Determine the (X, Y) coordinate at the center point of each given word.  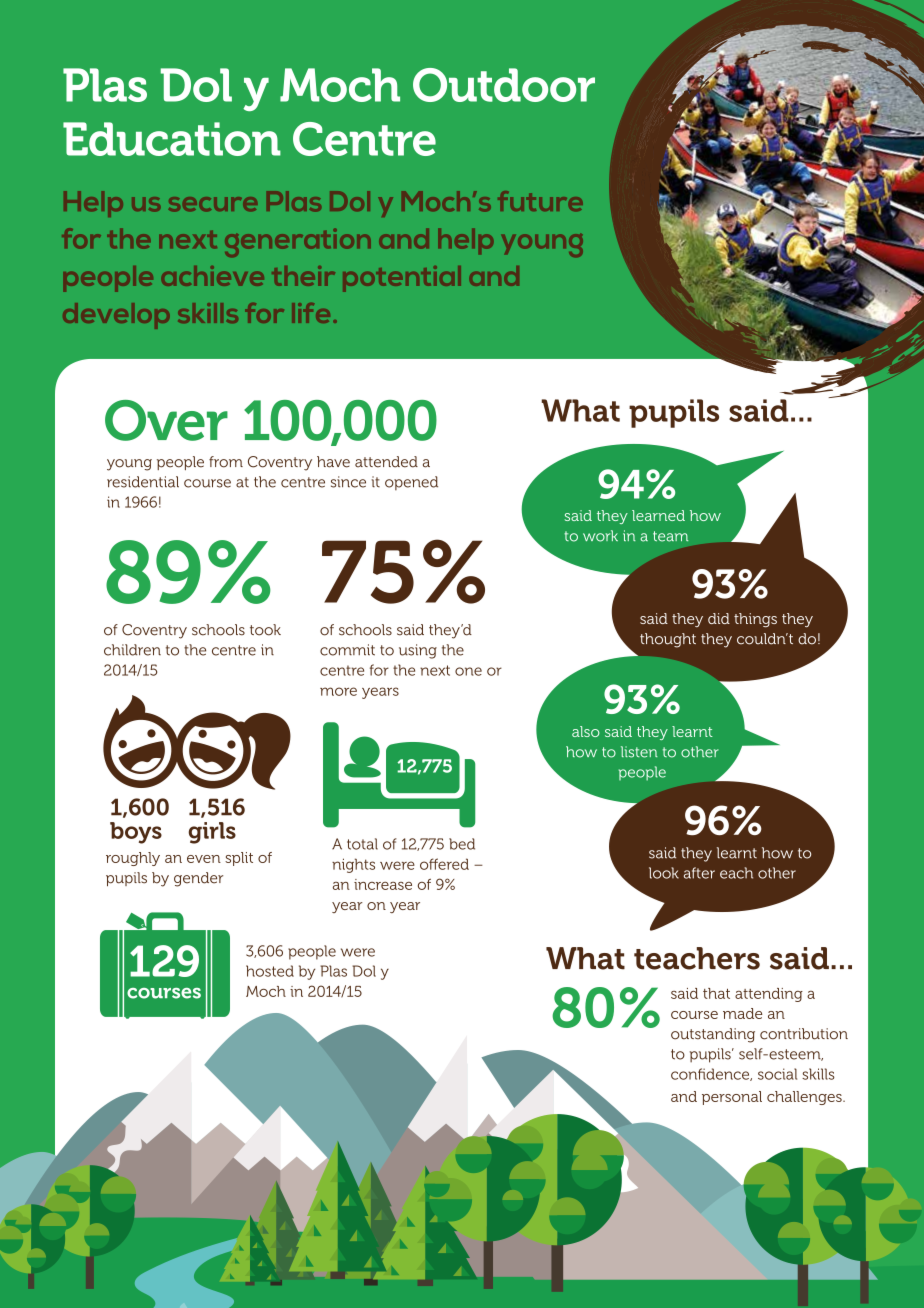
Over (166, 420)
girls (212, 833)
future (540, 201)
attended (386, 462)
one (468, 671)
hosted (270, 971)
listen (639, 752)
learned (658, 515)
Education (172, 139)
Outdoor (504, 85)
